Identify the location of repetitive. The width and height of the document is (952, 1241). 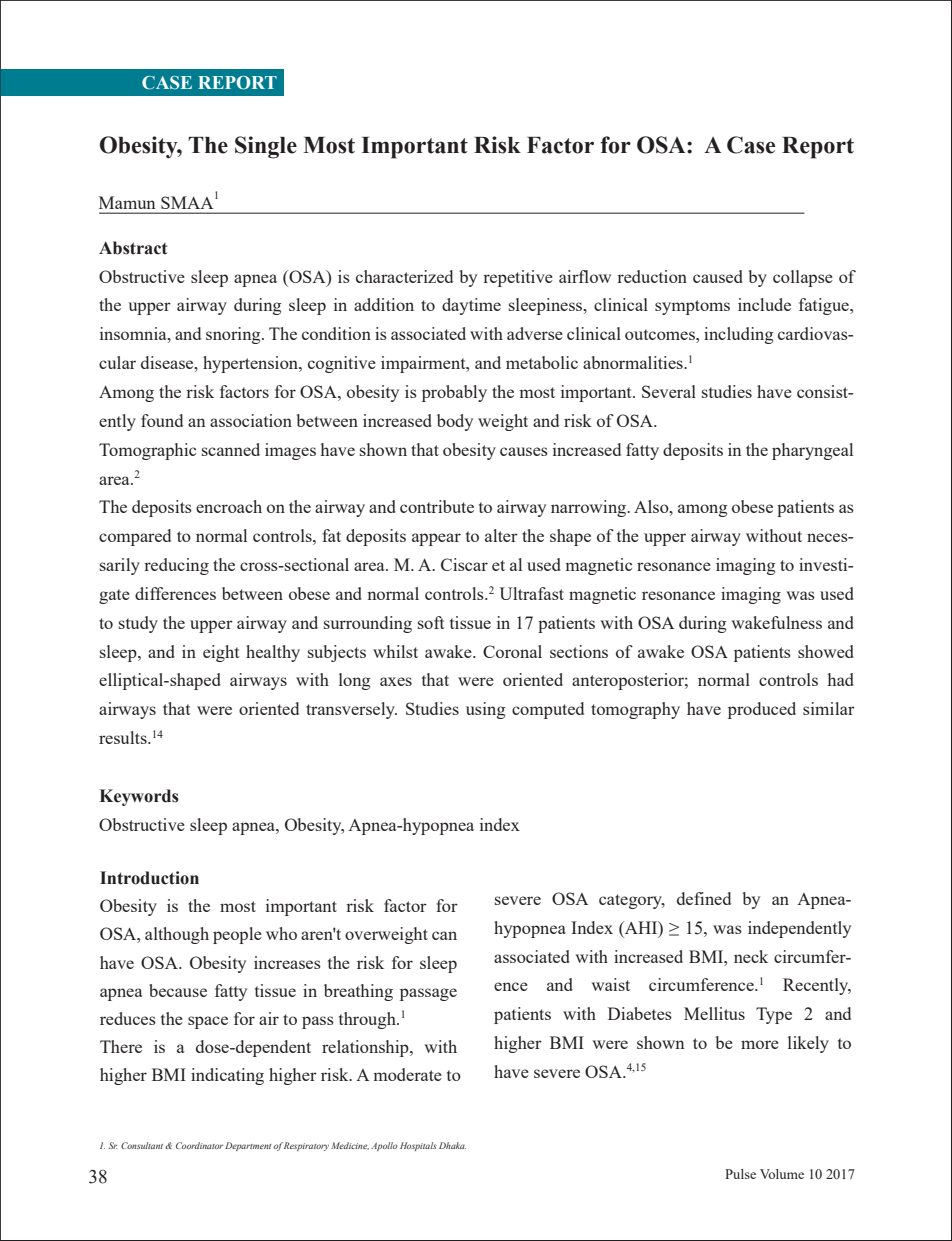
(518, 278).
